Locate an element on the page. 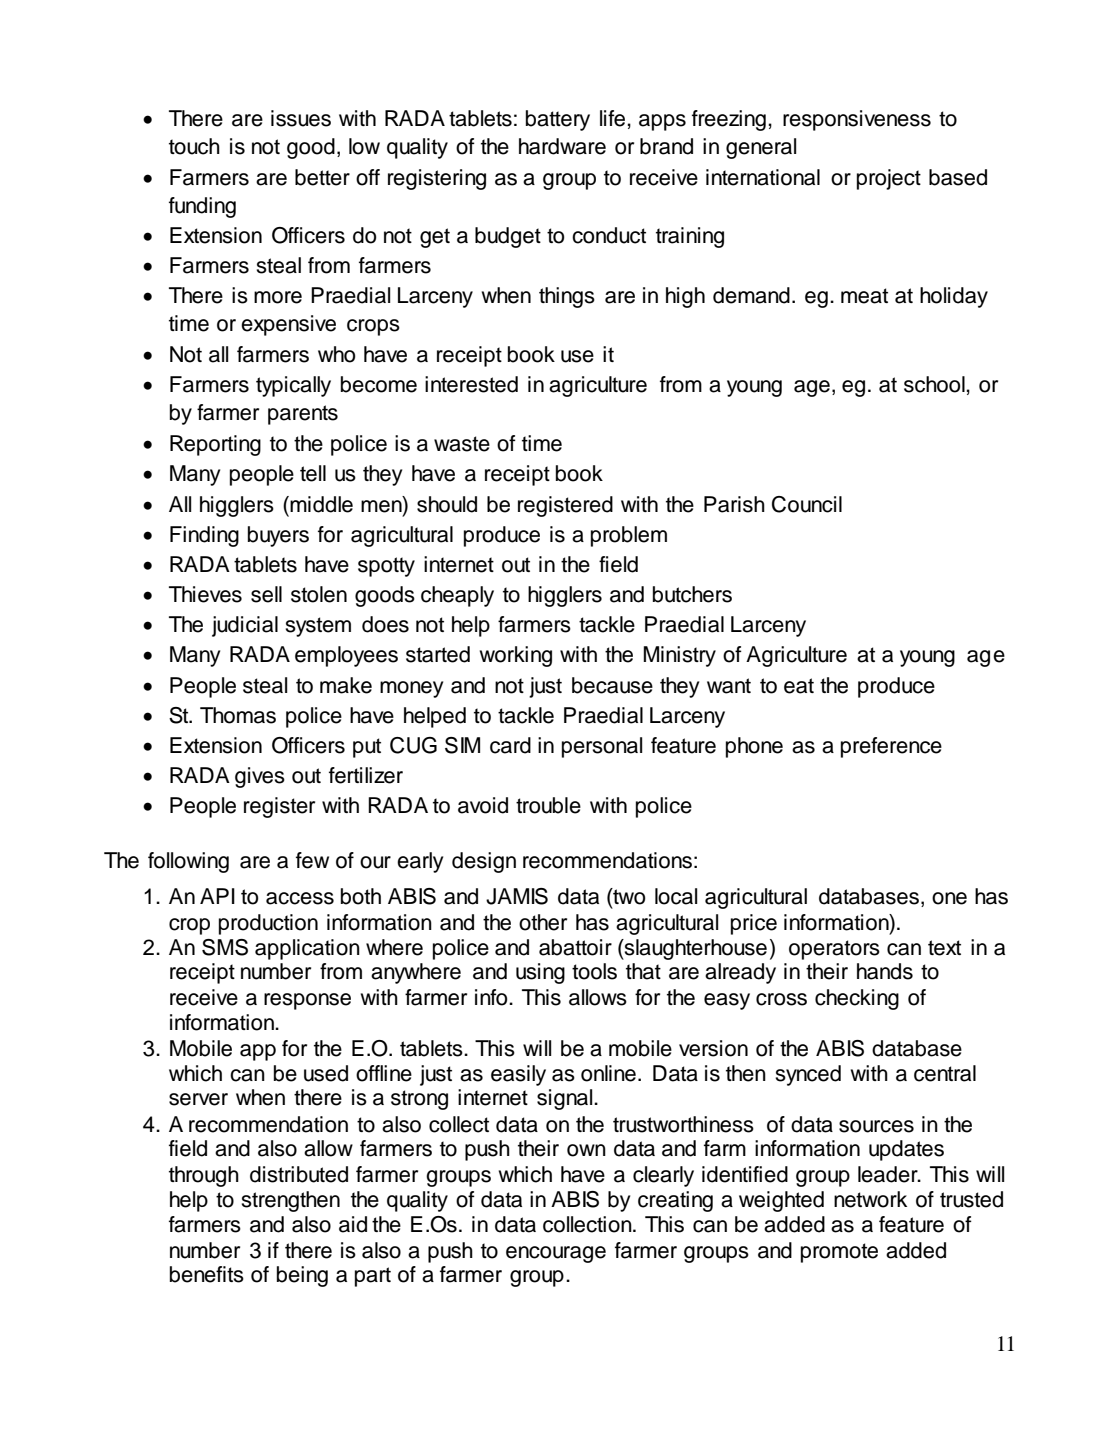 This page has height=1447, width=1118. checking is located at coordinates (857, 999).
